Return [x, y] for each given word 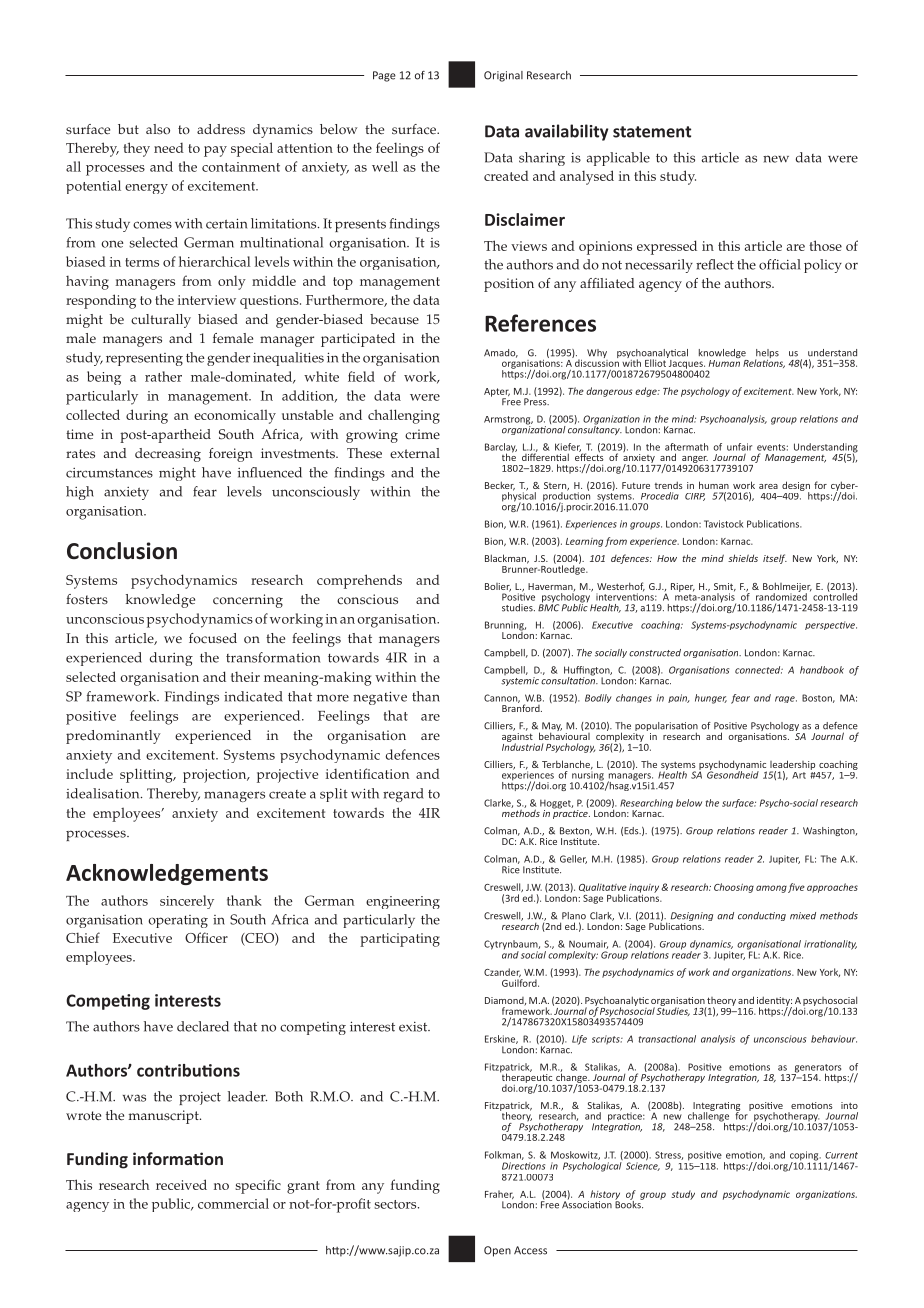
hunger [711, 699]
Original [503, 76]
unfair [739, 447]
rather [163, 376]
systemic [520, 681]
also [158, 129]
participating [400, 940]
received [181, 1184]
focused [213, 638]
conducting [762, 916]
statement [652, 132]
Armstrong [508, 421]
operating [178, 921]
